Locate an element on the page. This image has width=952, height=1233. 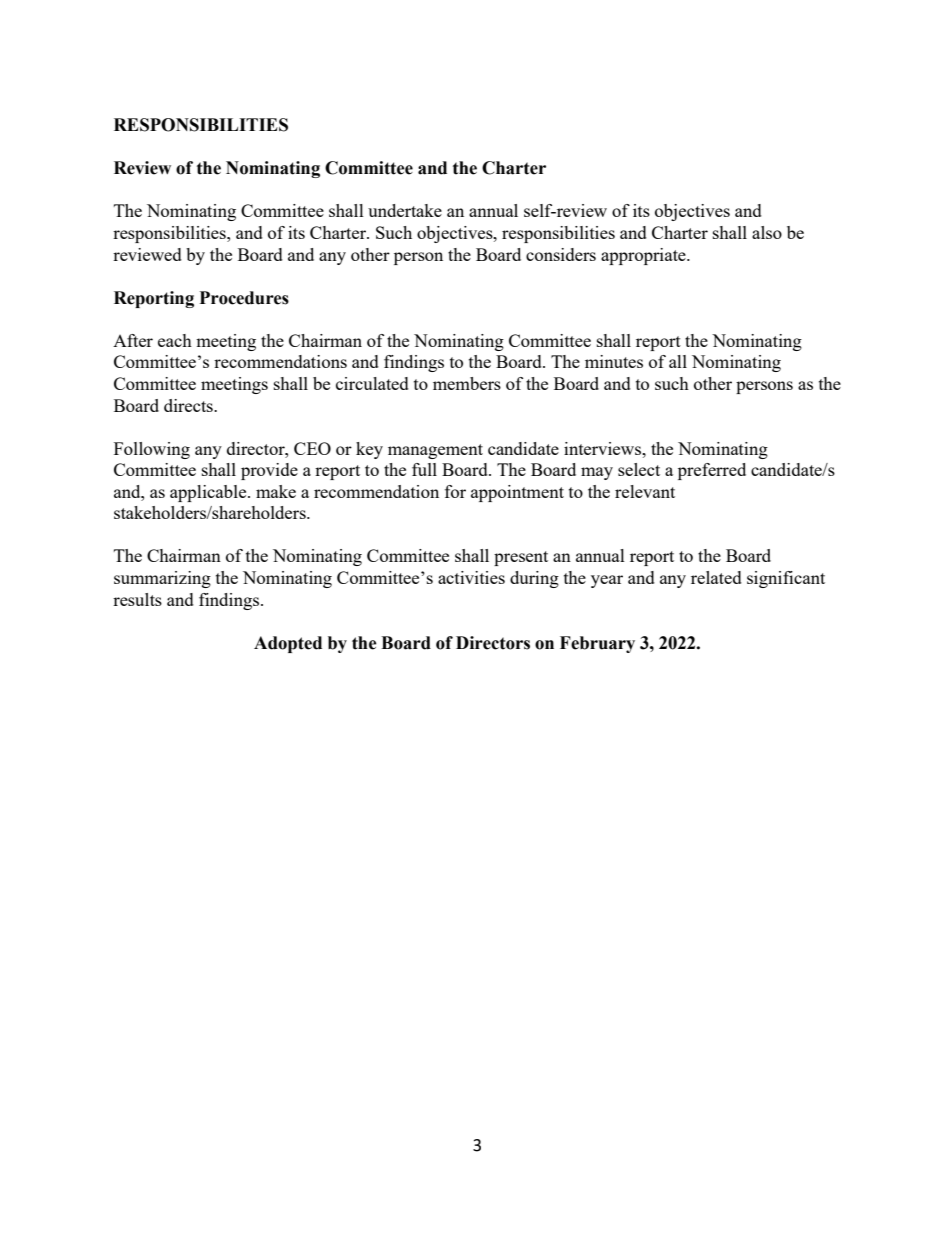
undertake is located at coordinates (405, 210).
